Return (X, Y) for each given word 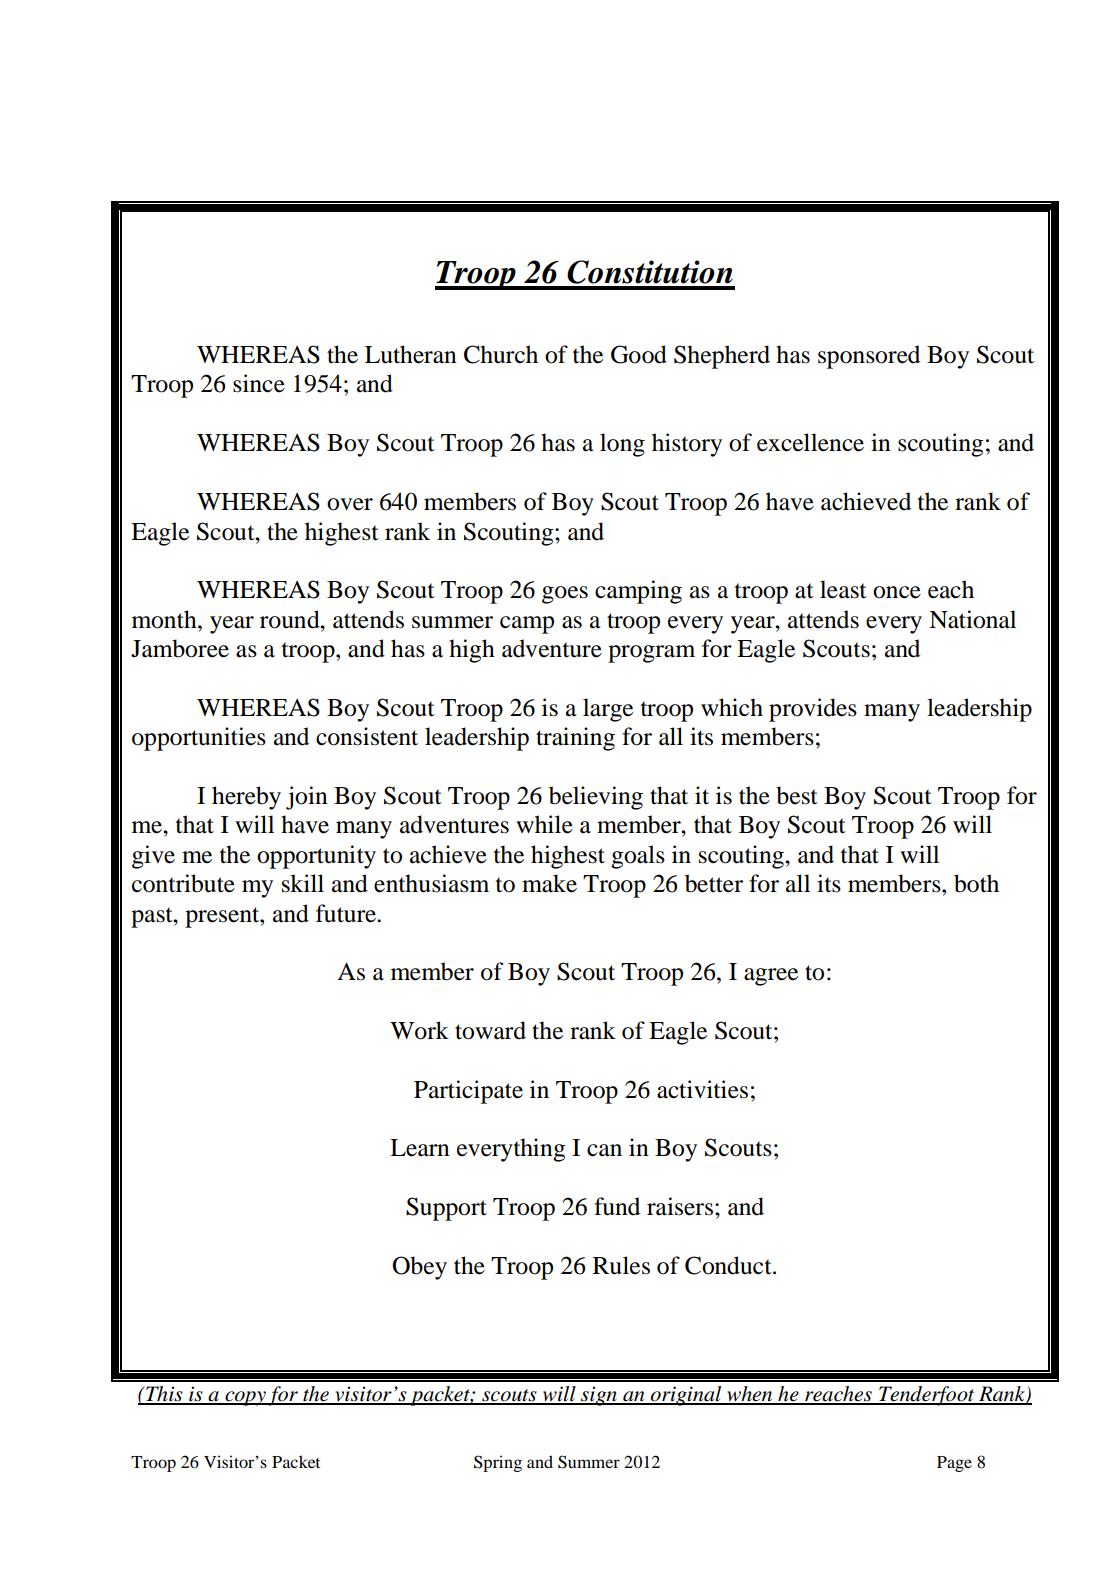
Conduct (729, 1265)
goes (565, 595)
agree (771, 977)
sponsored (869, 357)
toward (490, 1030)
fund (617, 1206)
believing (596, 798)
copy (245, 1398)
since (259, 383)
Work (419, 1030)
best (797, 795)
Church (501, 354)
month (165, 619)
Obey (419, 1268)
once (897, 592)
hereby (246, 798)
